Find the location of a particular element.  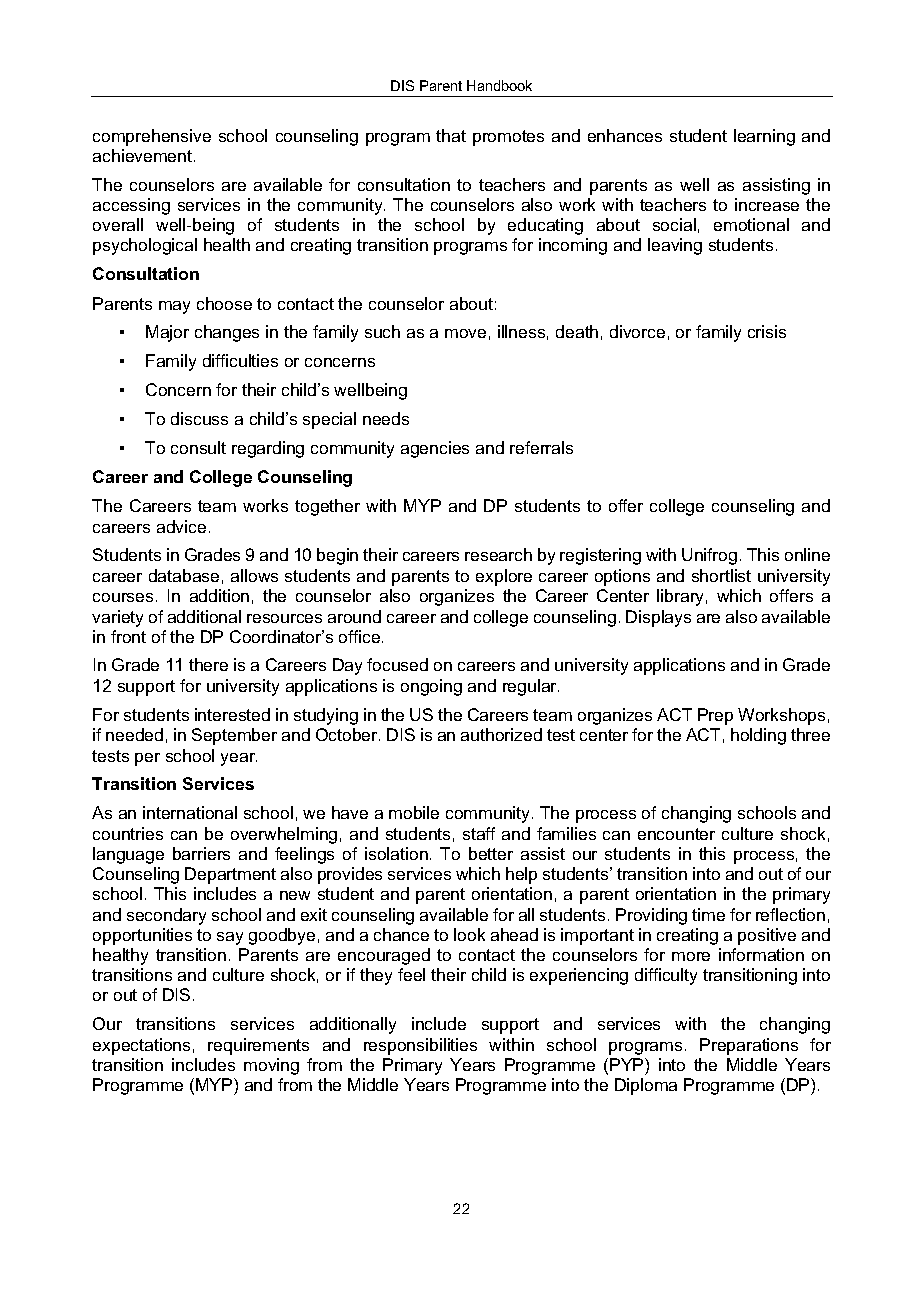

requirements is located at coordinates (258, 1046).
